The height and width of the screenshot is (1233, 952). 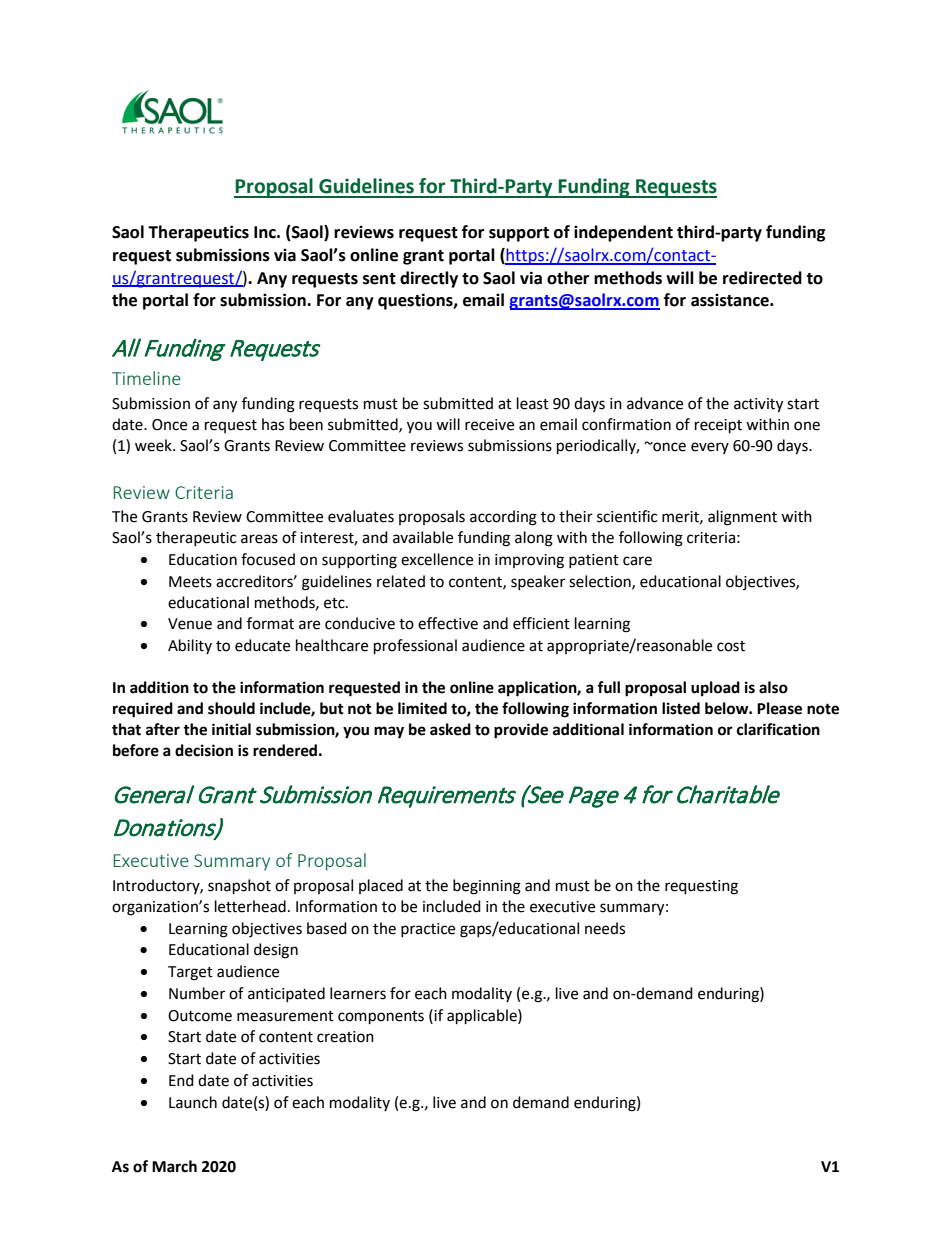 I want to click on redirected, so click(x=762, y=278).
